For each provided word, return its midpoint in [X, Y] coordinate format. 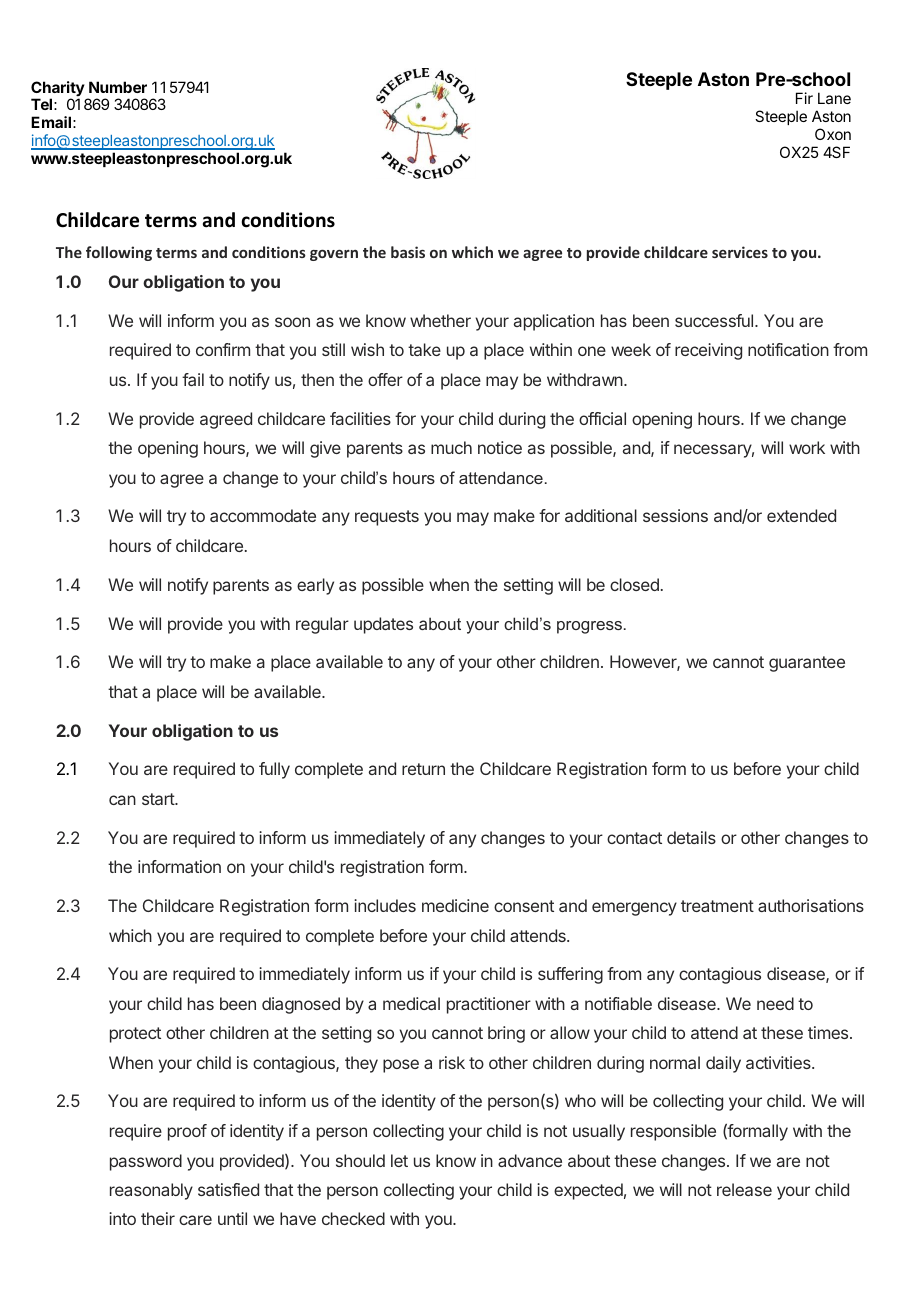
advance [530, 1160]
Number [118, 87]
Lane [834, 98]
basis [408, 252]
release [744, 1189]
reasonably [151, 1191]
